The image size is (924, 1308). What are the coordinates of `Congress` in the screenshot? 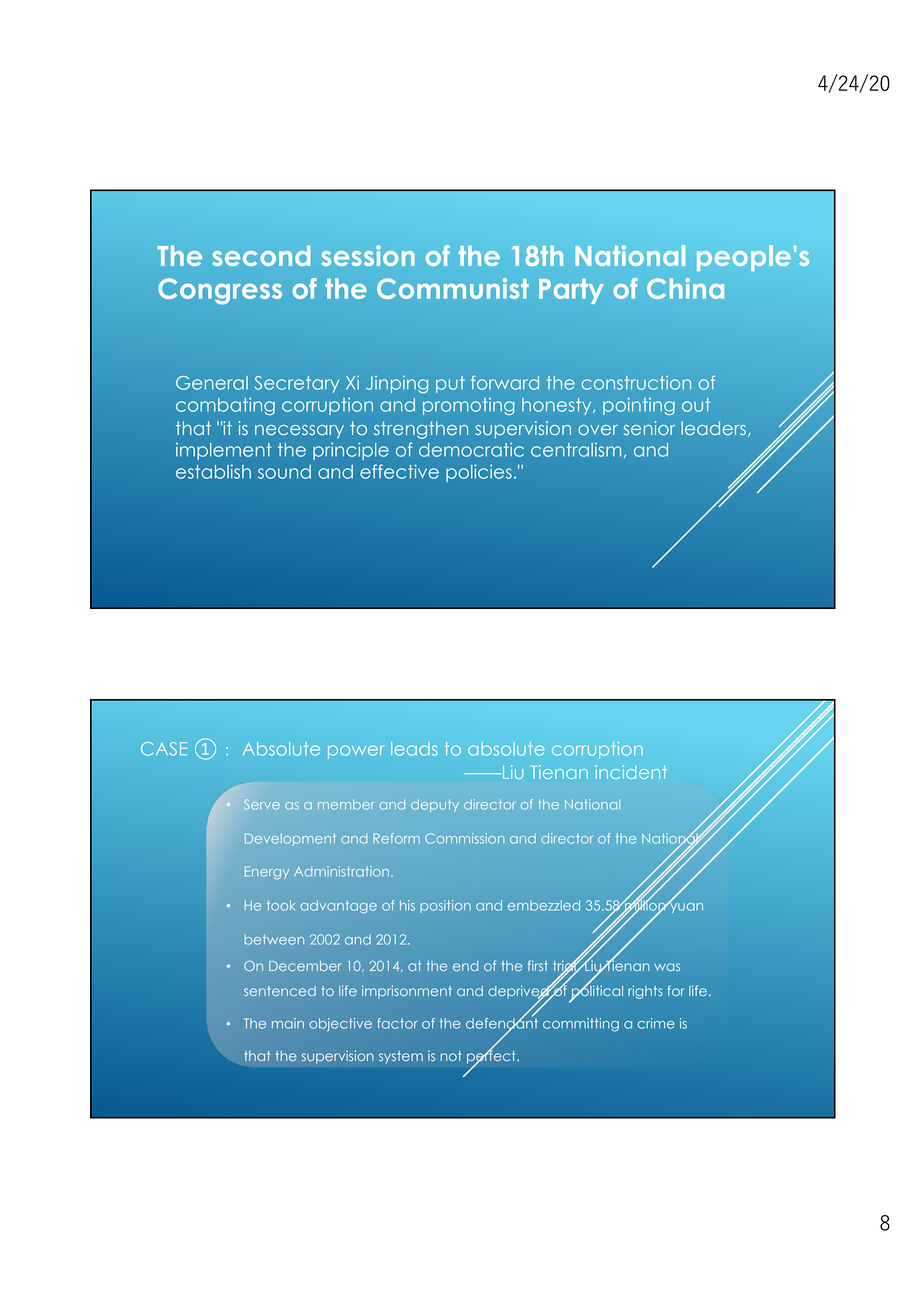 It's located at (220, 291).
